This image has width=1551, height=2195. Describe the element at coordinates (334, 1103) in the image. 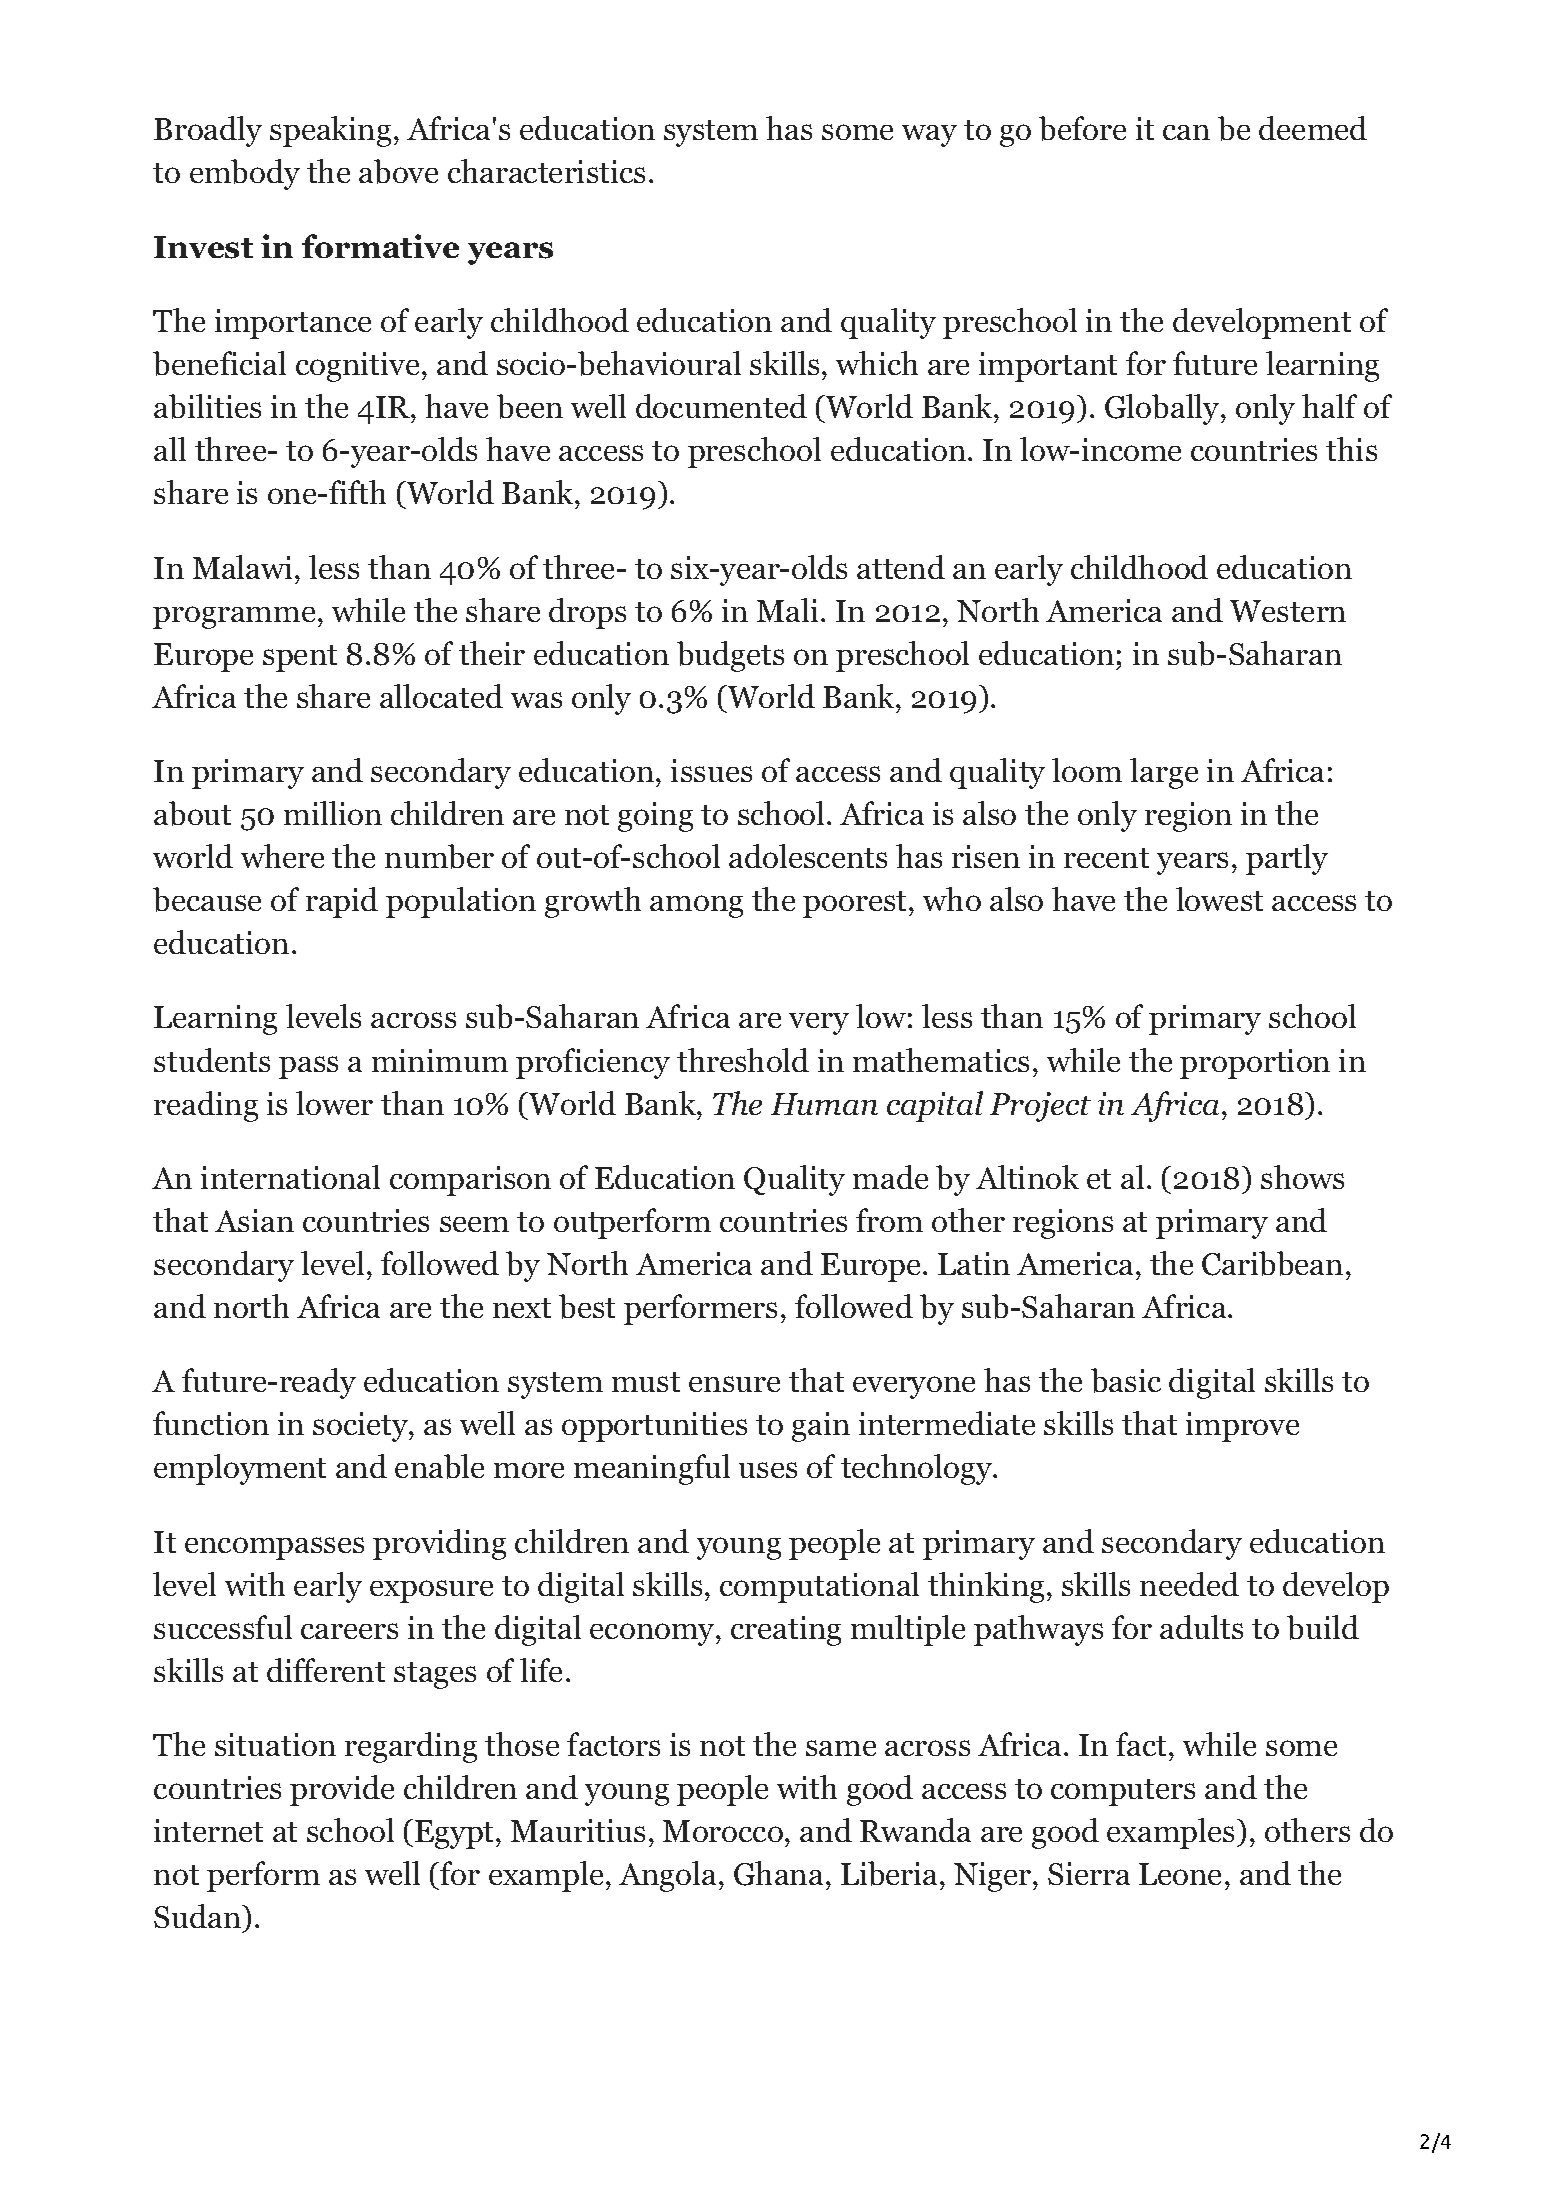

I see `lower` at that location.
